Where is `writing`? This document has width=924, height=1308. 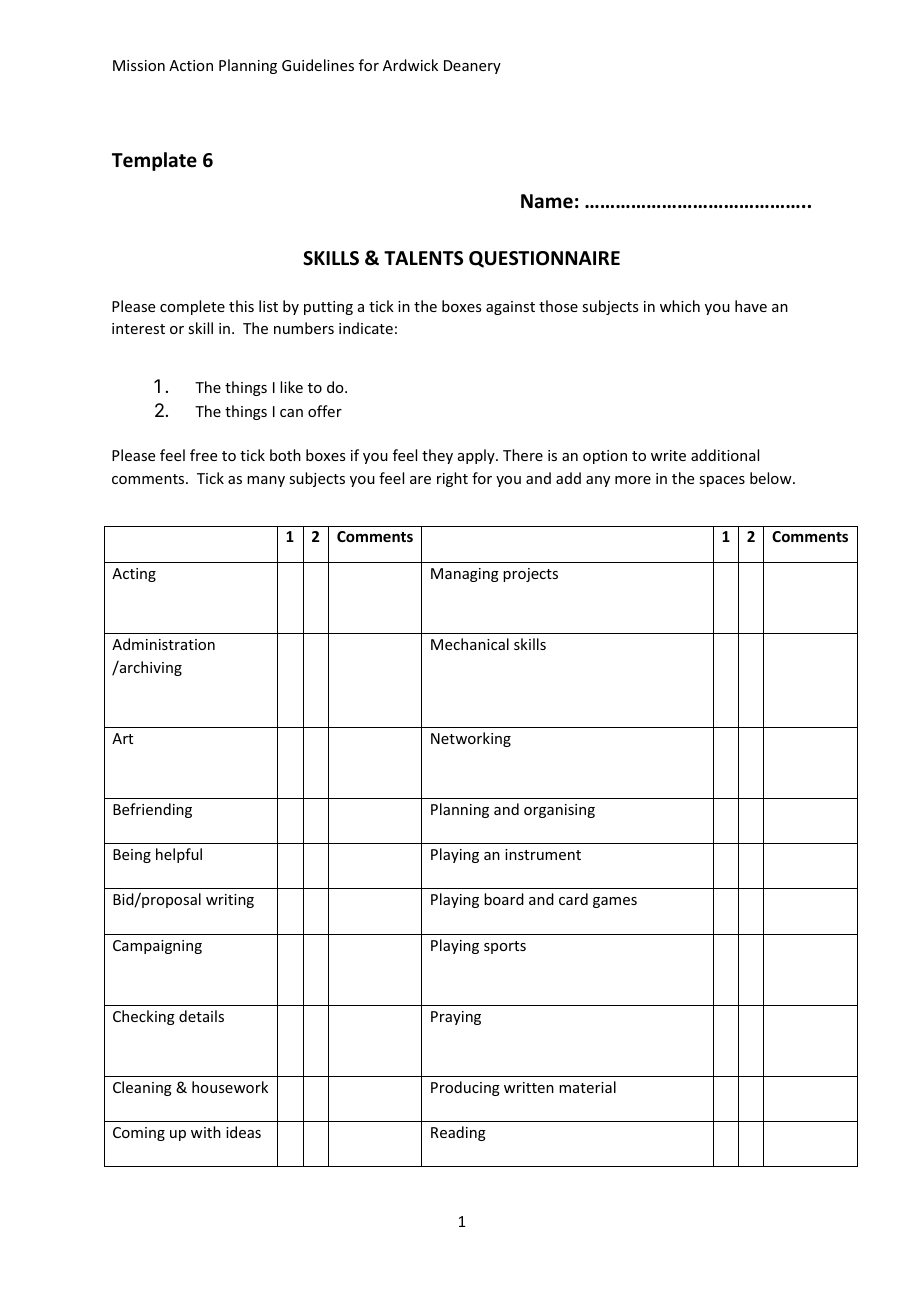 writing is located at coordinates (230, 901).
